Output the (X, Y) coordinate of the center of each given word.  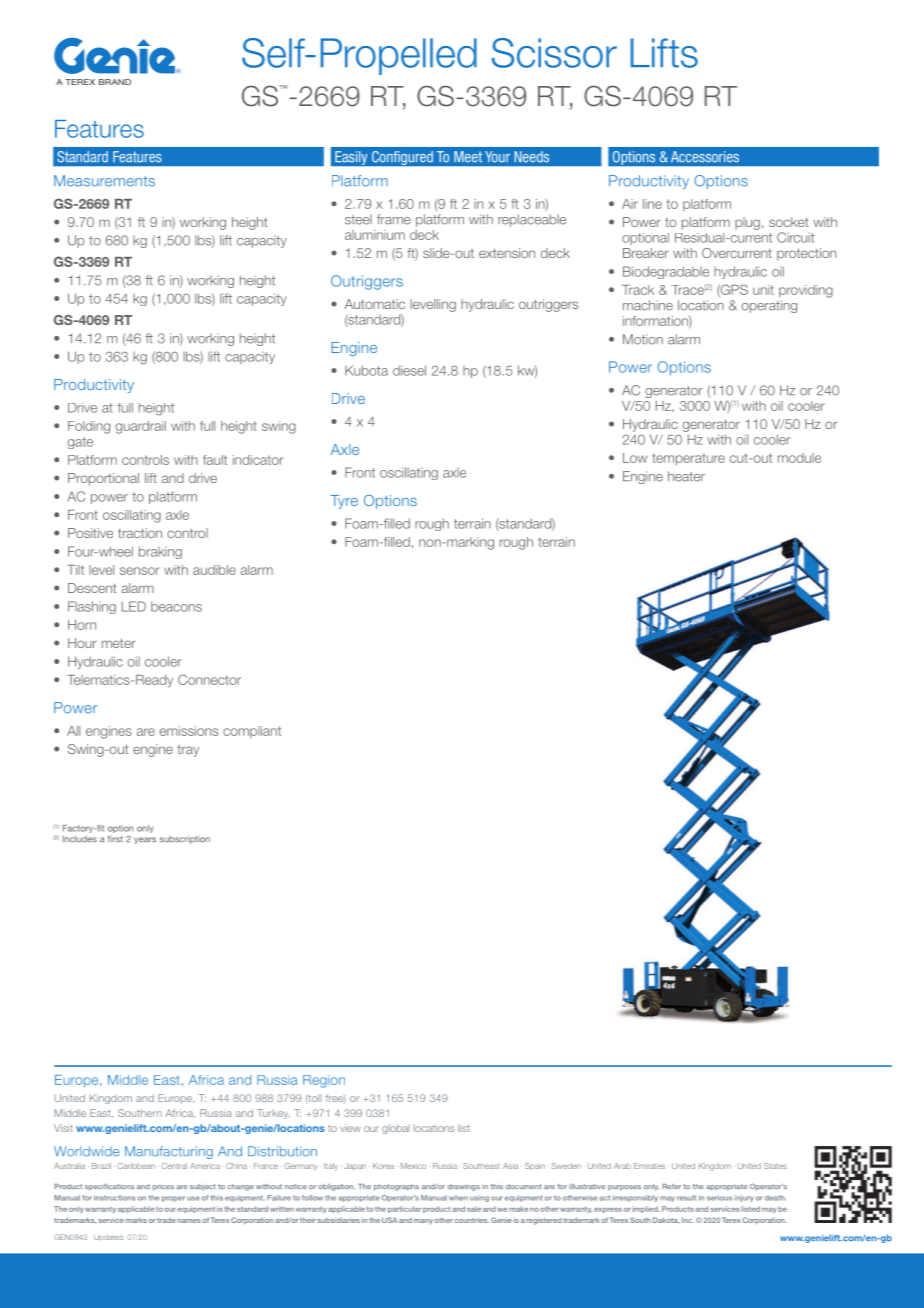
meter (119, 643)
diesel (409, 370)
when (458, 1198)
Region (324, 1081)
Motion (643, 339)
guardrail (141, 427)
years (145, 840)
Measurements (104, 181)
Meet (468, 157)
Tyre (344, 502)
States (775, 1166)
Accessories (705, 157)
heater (686, 476)
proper (173, 1199)
